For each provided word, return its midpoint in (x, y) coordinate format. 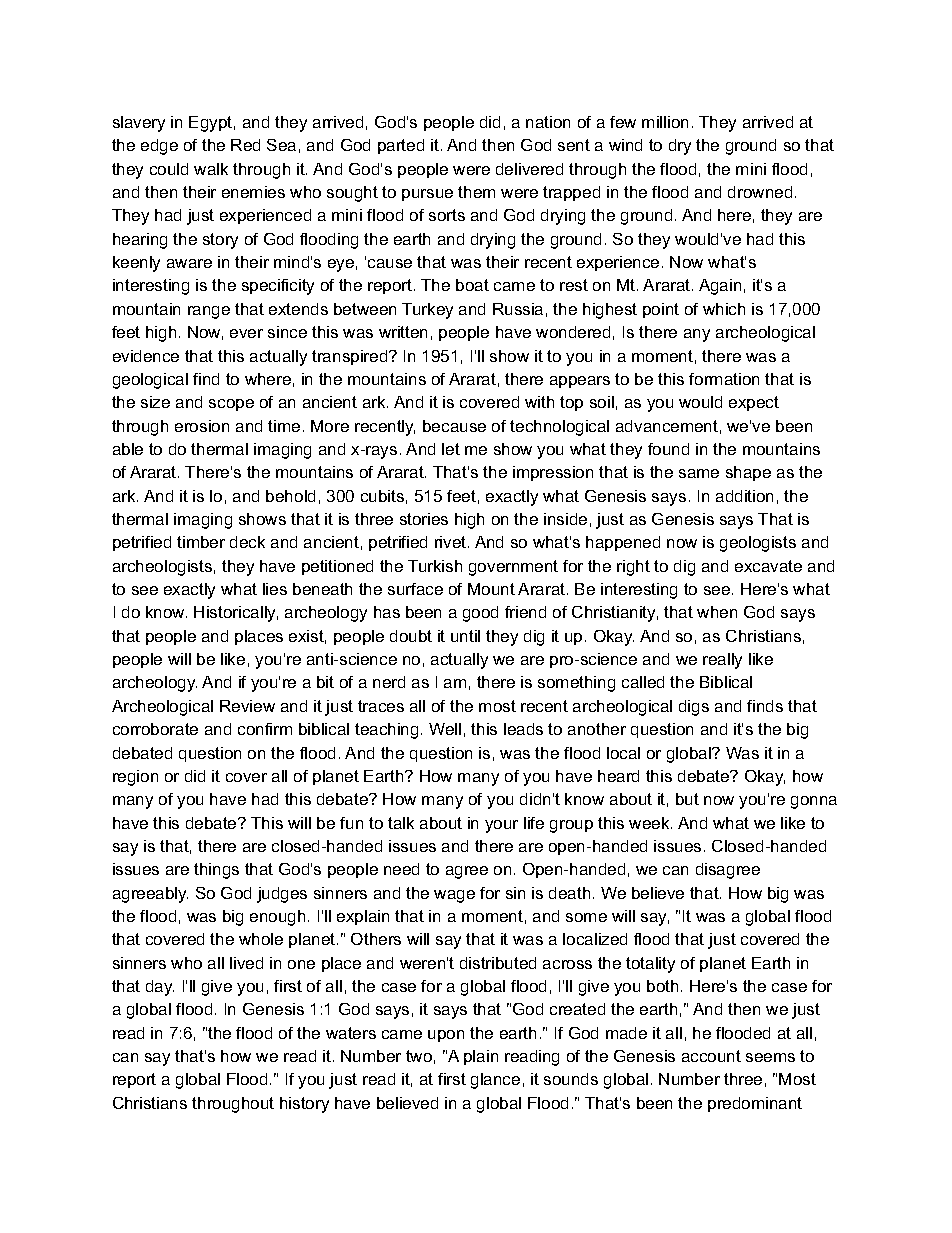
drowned (760, 192)
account (711, 1056)
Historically (236, 614)
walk (211, 169)
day (160, 988)
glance (495, 1081)
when (717, 612)
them (476, 192)
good (480, 614)
